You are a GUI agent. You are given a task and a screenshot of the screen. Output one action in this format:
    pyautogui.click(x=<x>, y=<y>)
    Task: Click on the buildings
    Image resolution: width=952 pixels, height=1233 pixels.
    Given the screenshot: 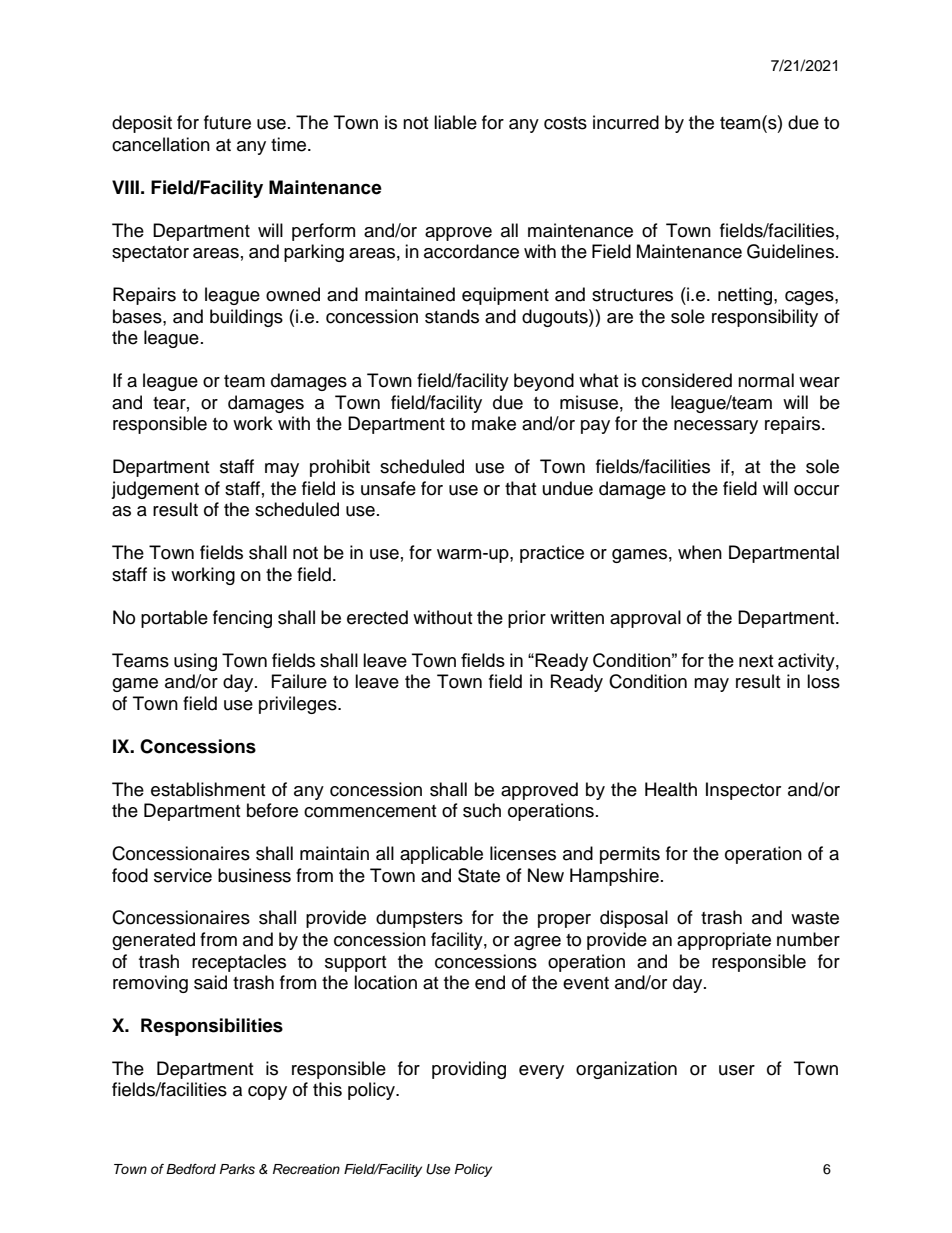 What is the action you would take?
    pyautogui.click(x=246, y=318)
